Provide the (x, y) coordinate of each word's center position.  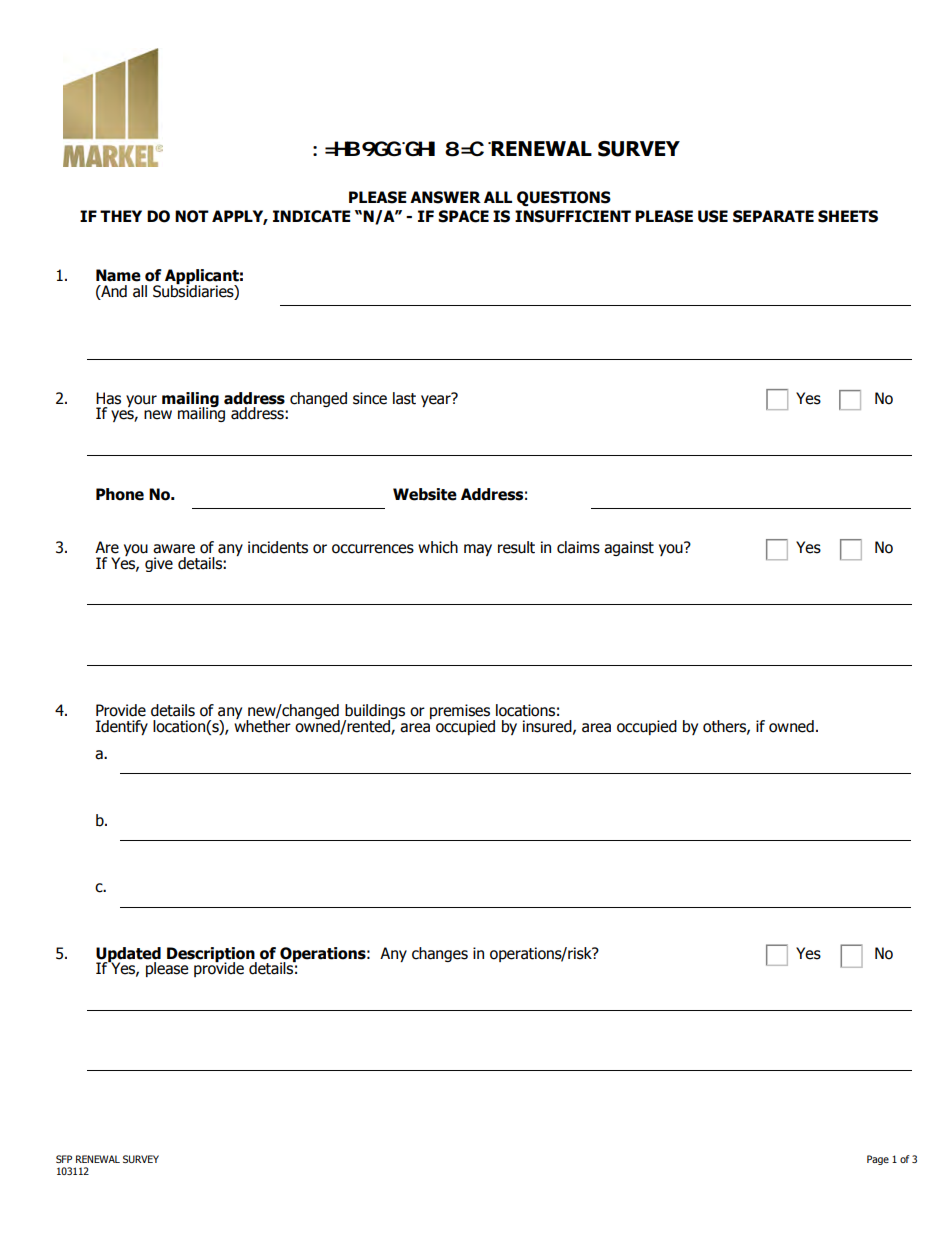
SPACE (463, 216)
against (629, 548)
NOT (192, 216)
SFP (64, 1159)
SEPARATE (773, 216)
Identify (122, 727)
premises (460, 713)
